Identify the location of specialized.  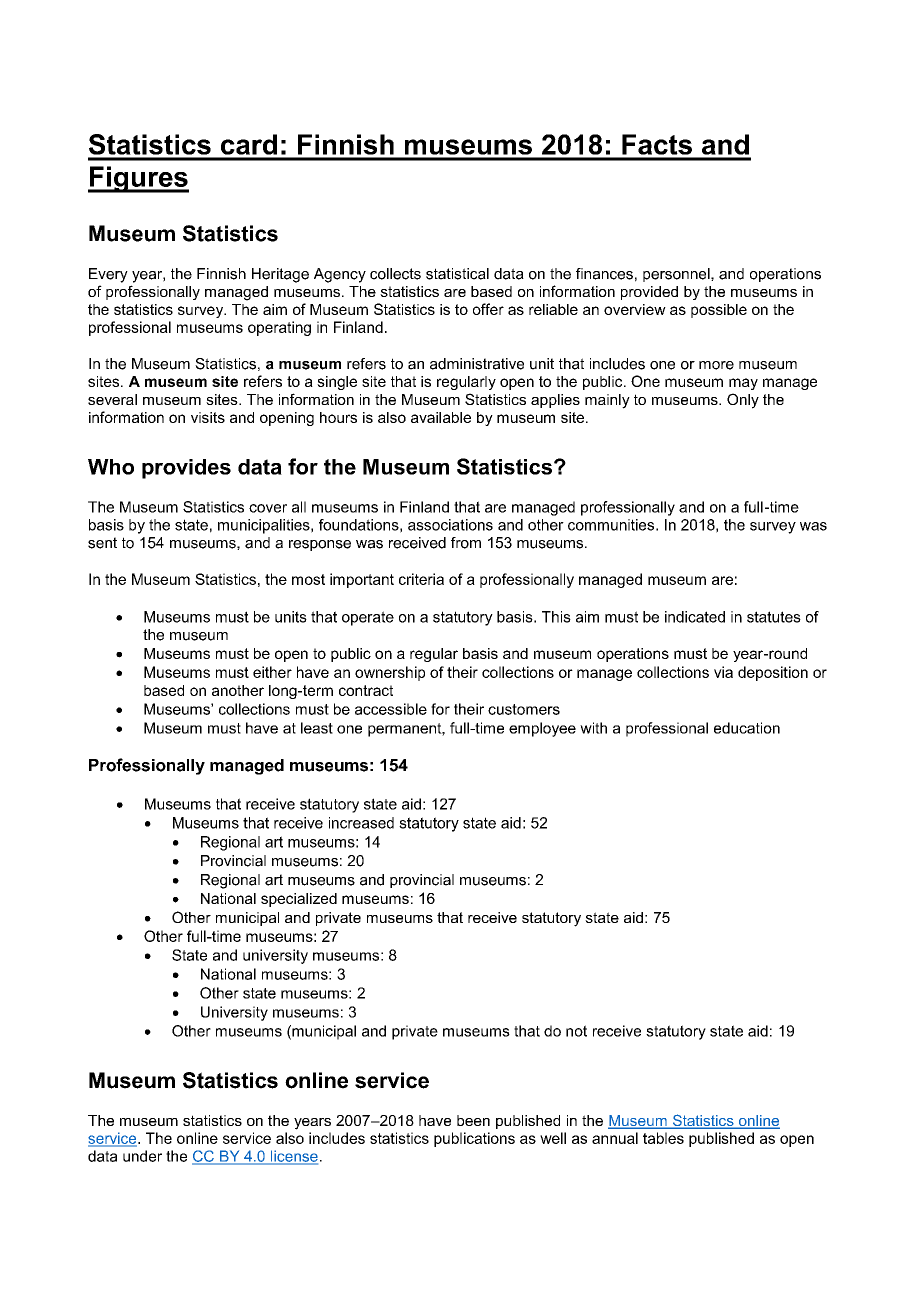
(299, 900).
